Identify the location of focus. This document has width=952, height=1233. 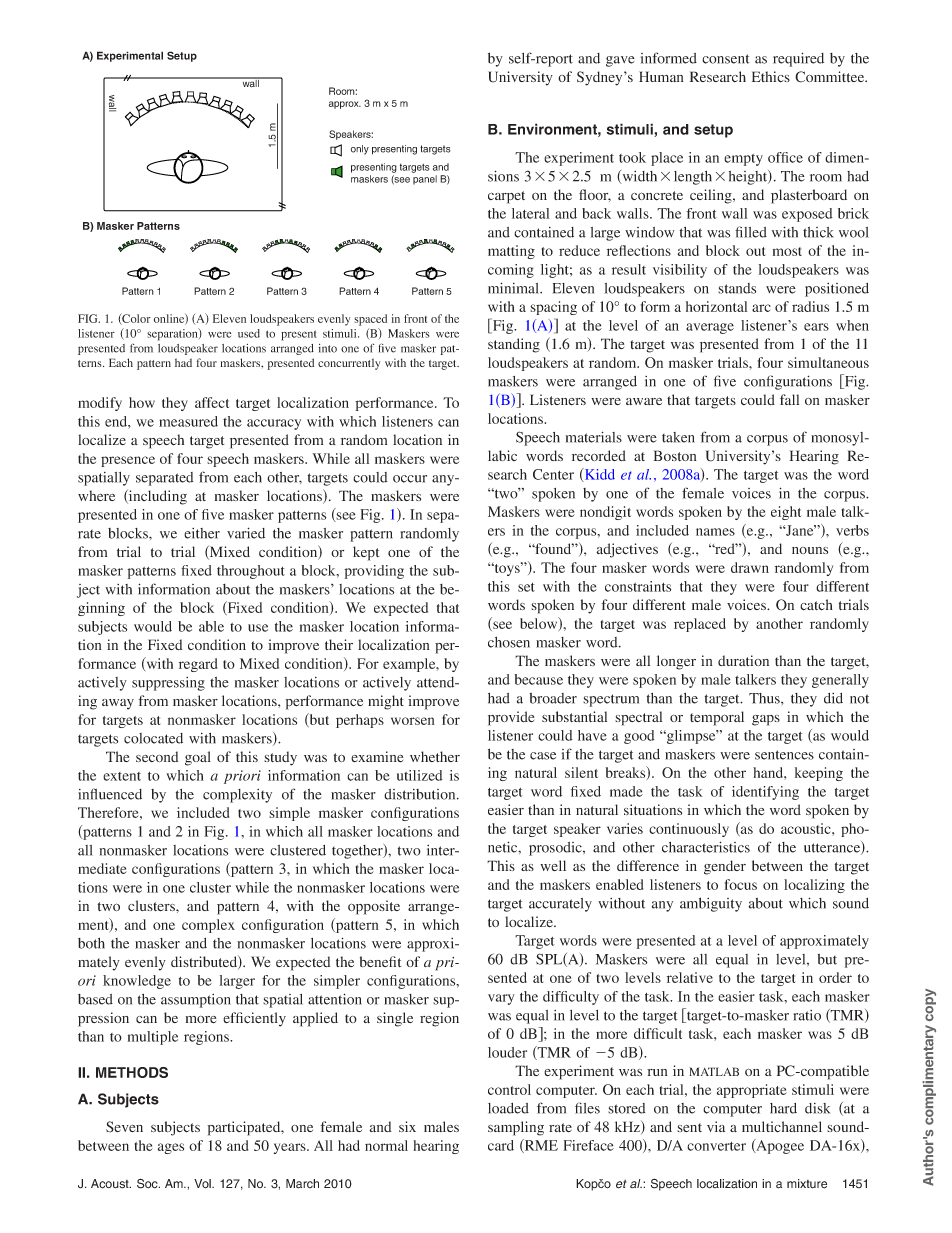
(741, 884).
